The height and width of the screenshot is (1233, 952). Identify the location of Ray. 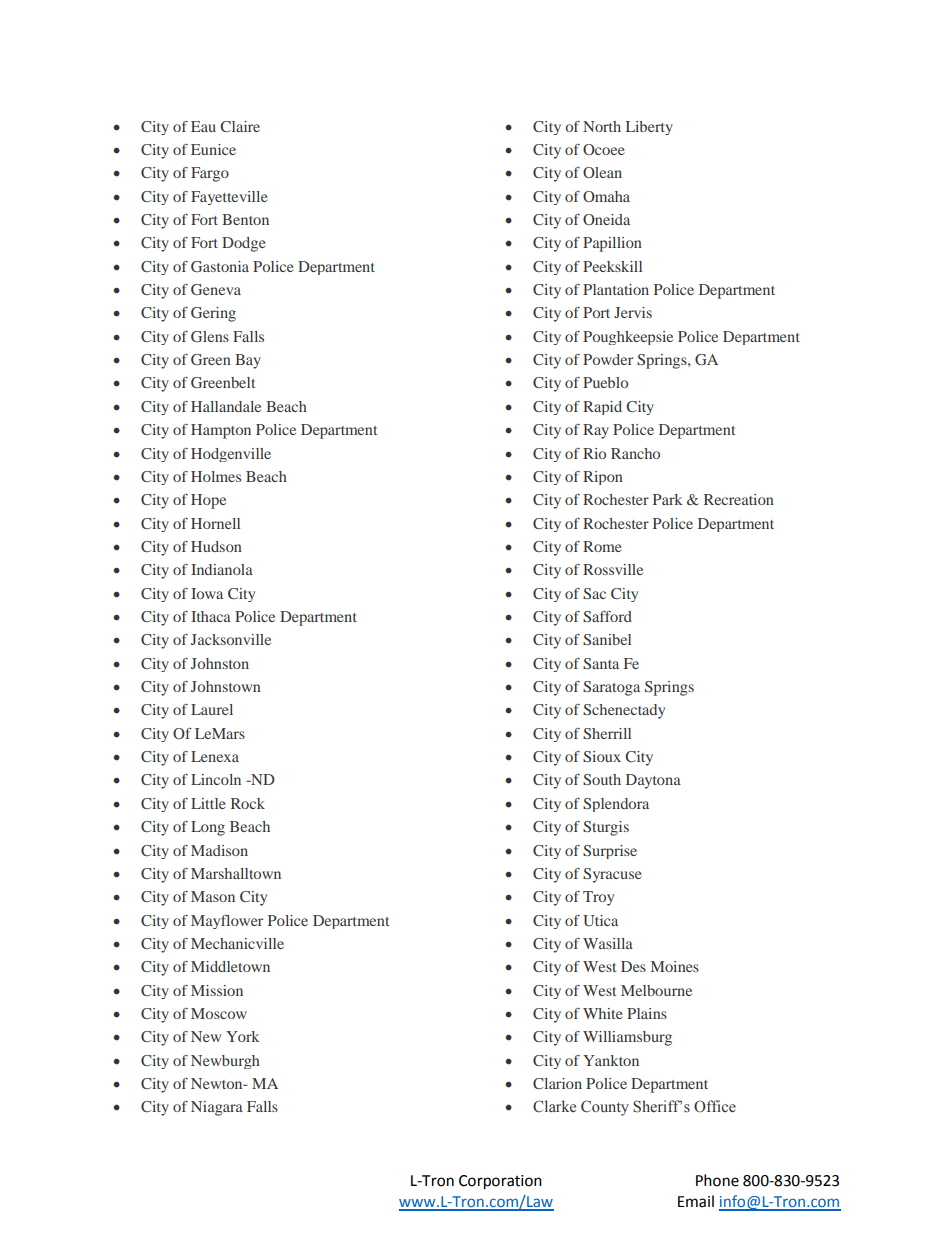
(596, 431).
